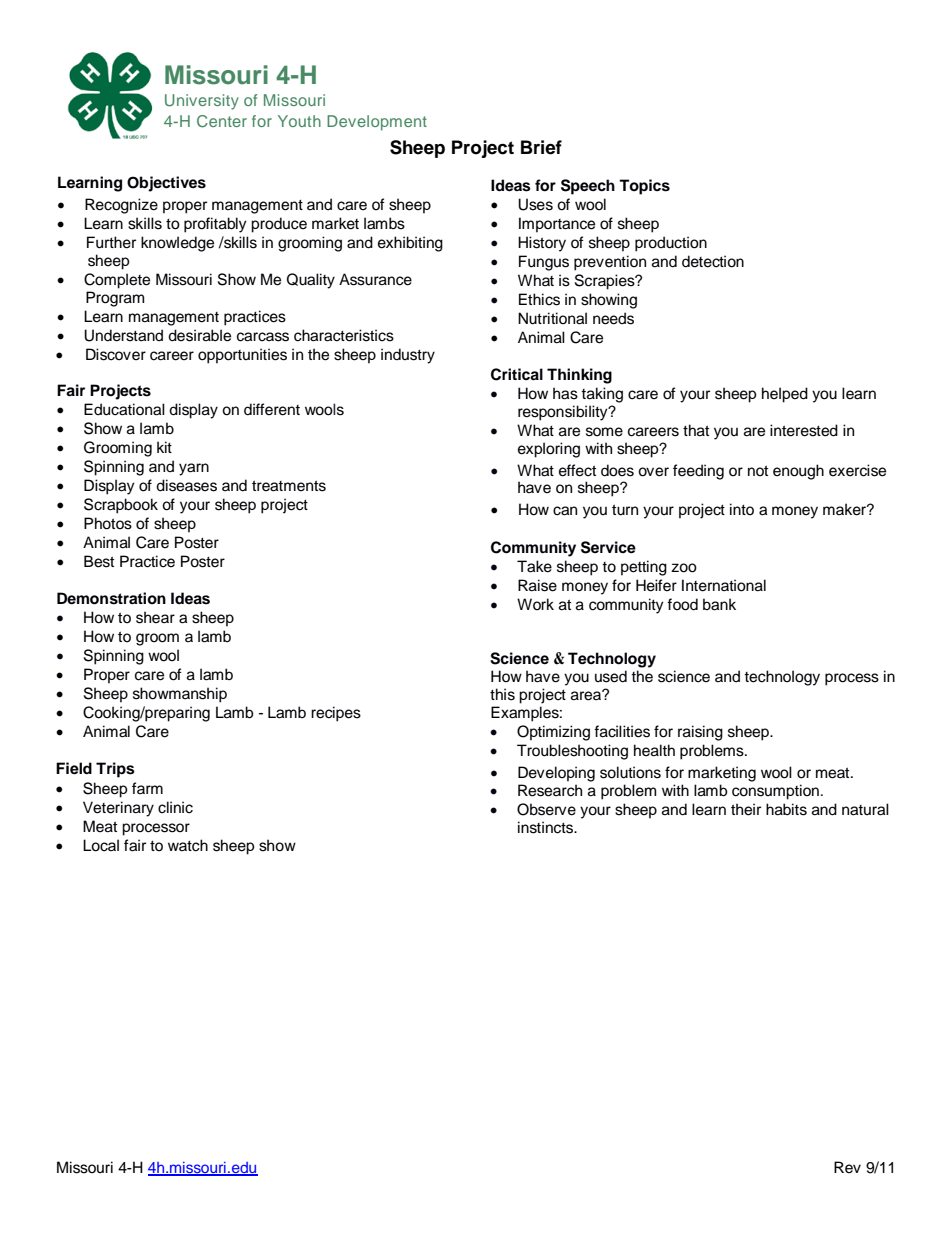  What do you see at coordinates (194, 469) in the image?
I see `yarn` at bounding box center [194, 469].
